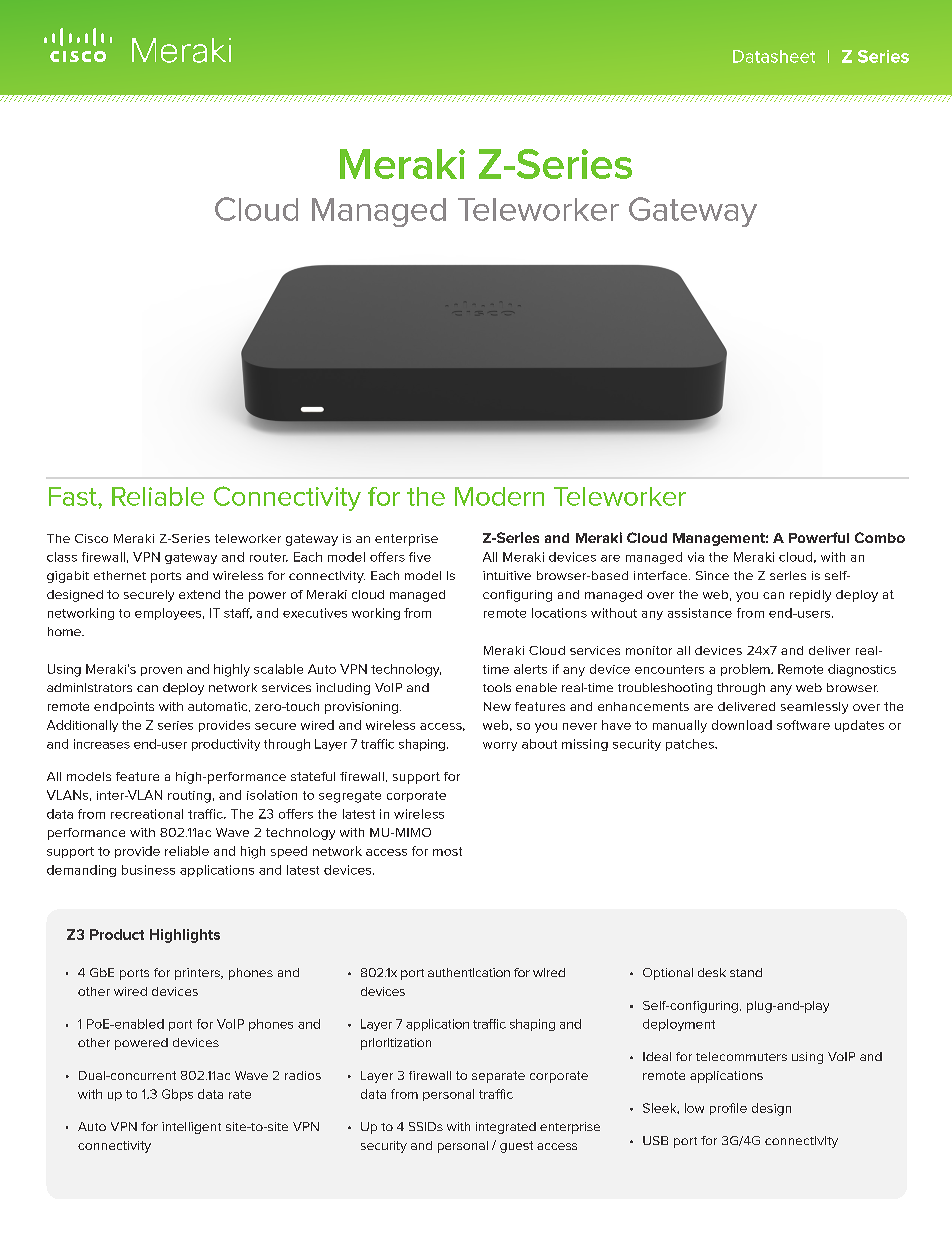 This screenshot has height=1233, width=952. What do you see at coordinates (447, 851) in the screenshot?
I see `most` at bounding box center [447, 851].
